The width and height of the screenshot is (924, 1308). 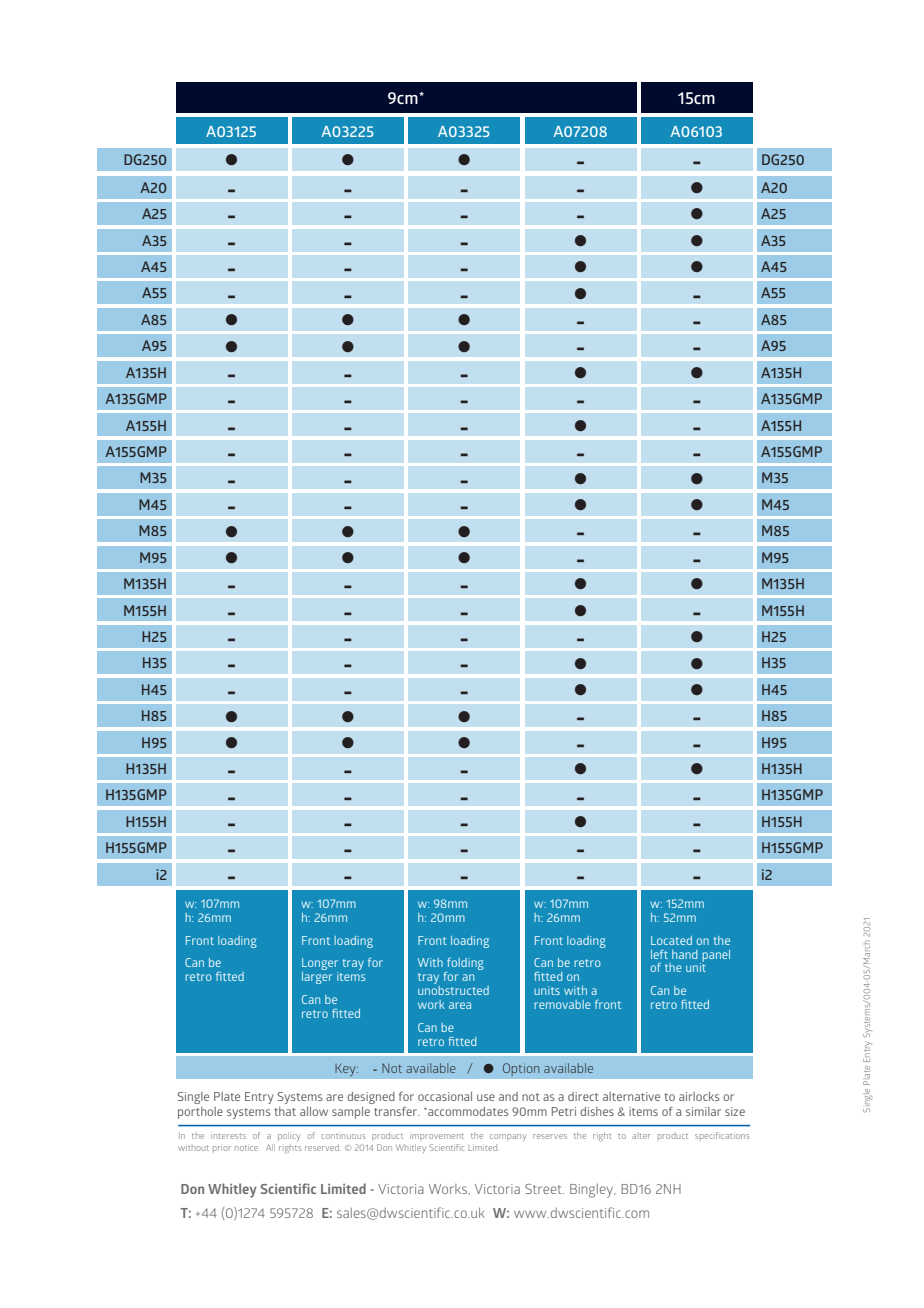 I want to click on policy, so click(x=289, y=1136).
